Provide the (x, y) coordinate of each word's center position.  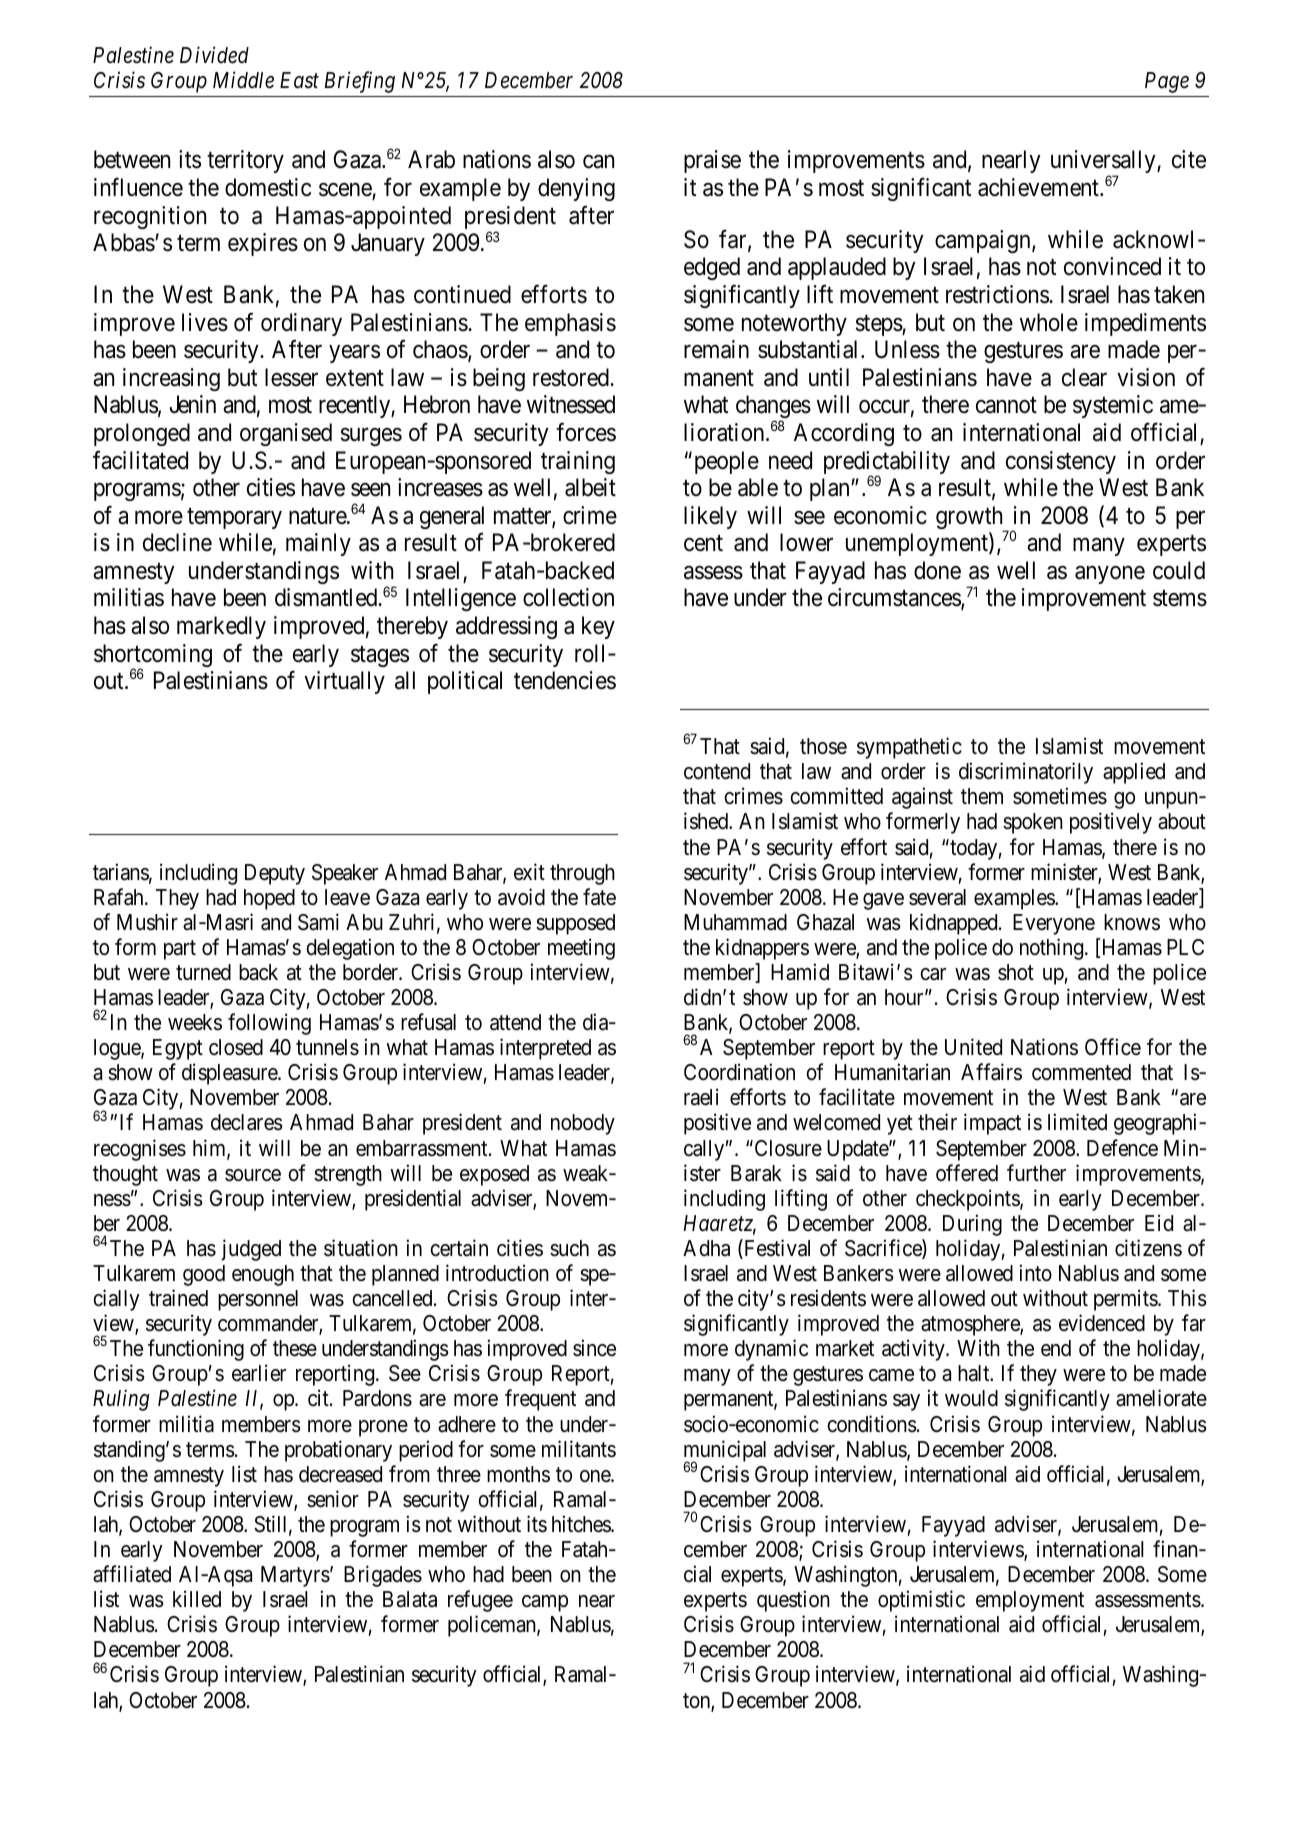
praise (712, 161)
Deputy (275, 874)
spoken (1033, 823)
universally (1104, 163)
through (582, 874)
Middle (243, 80)
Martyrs (295, 1576)
